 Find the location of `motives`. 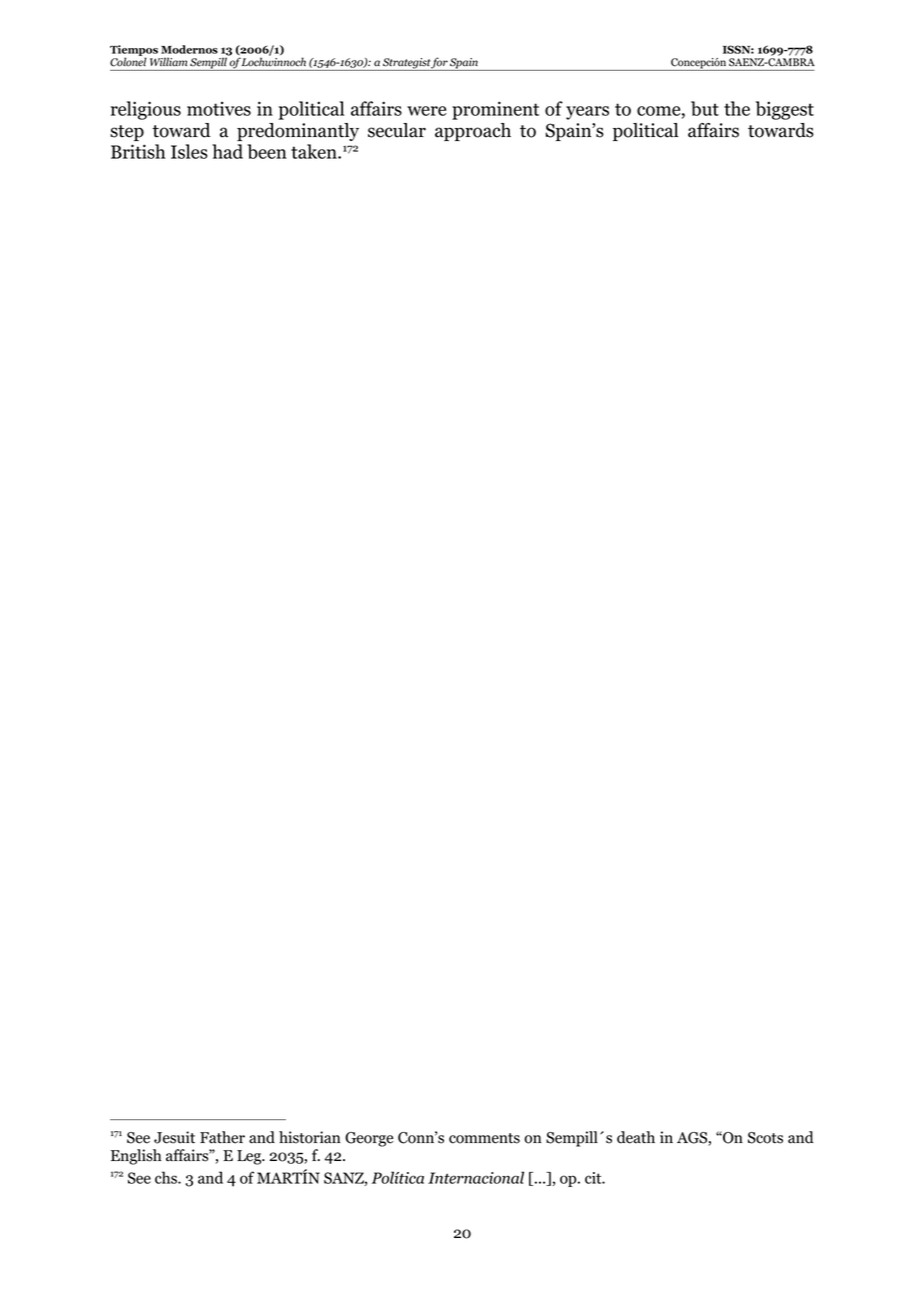

motives is located at coordinates (219, 108).
